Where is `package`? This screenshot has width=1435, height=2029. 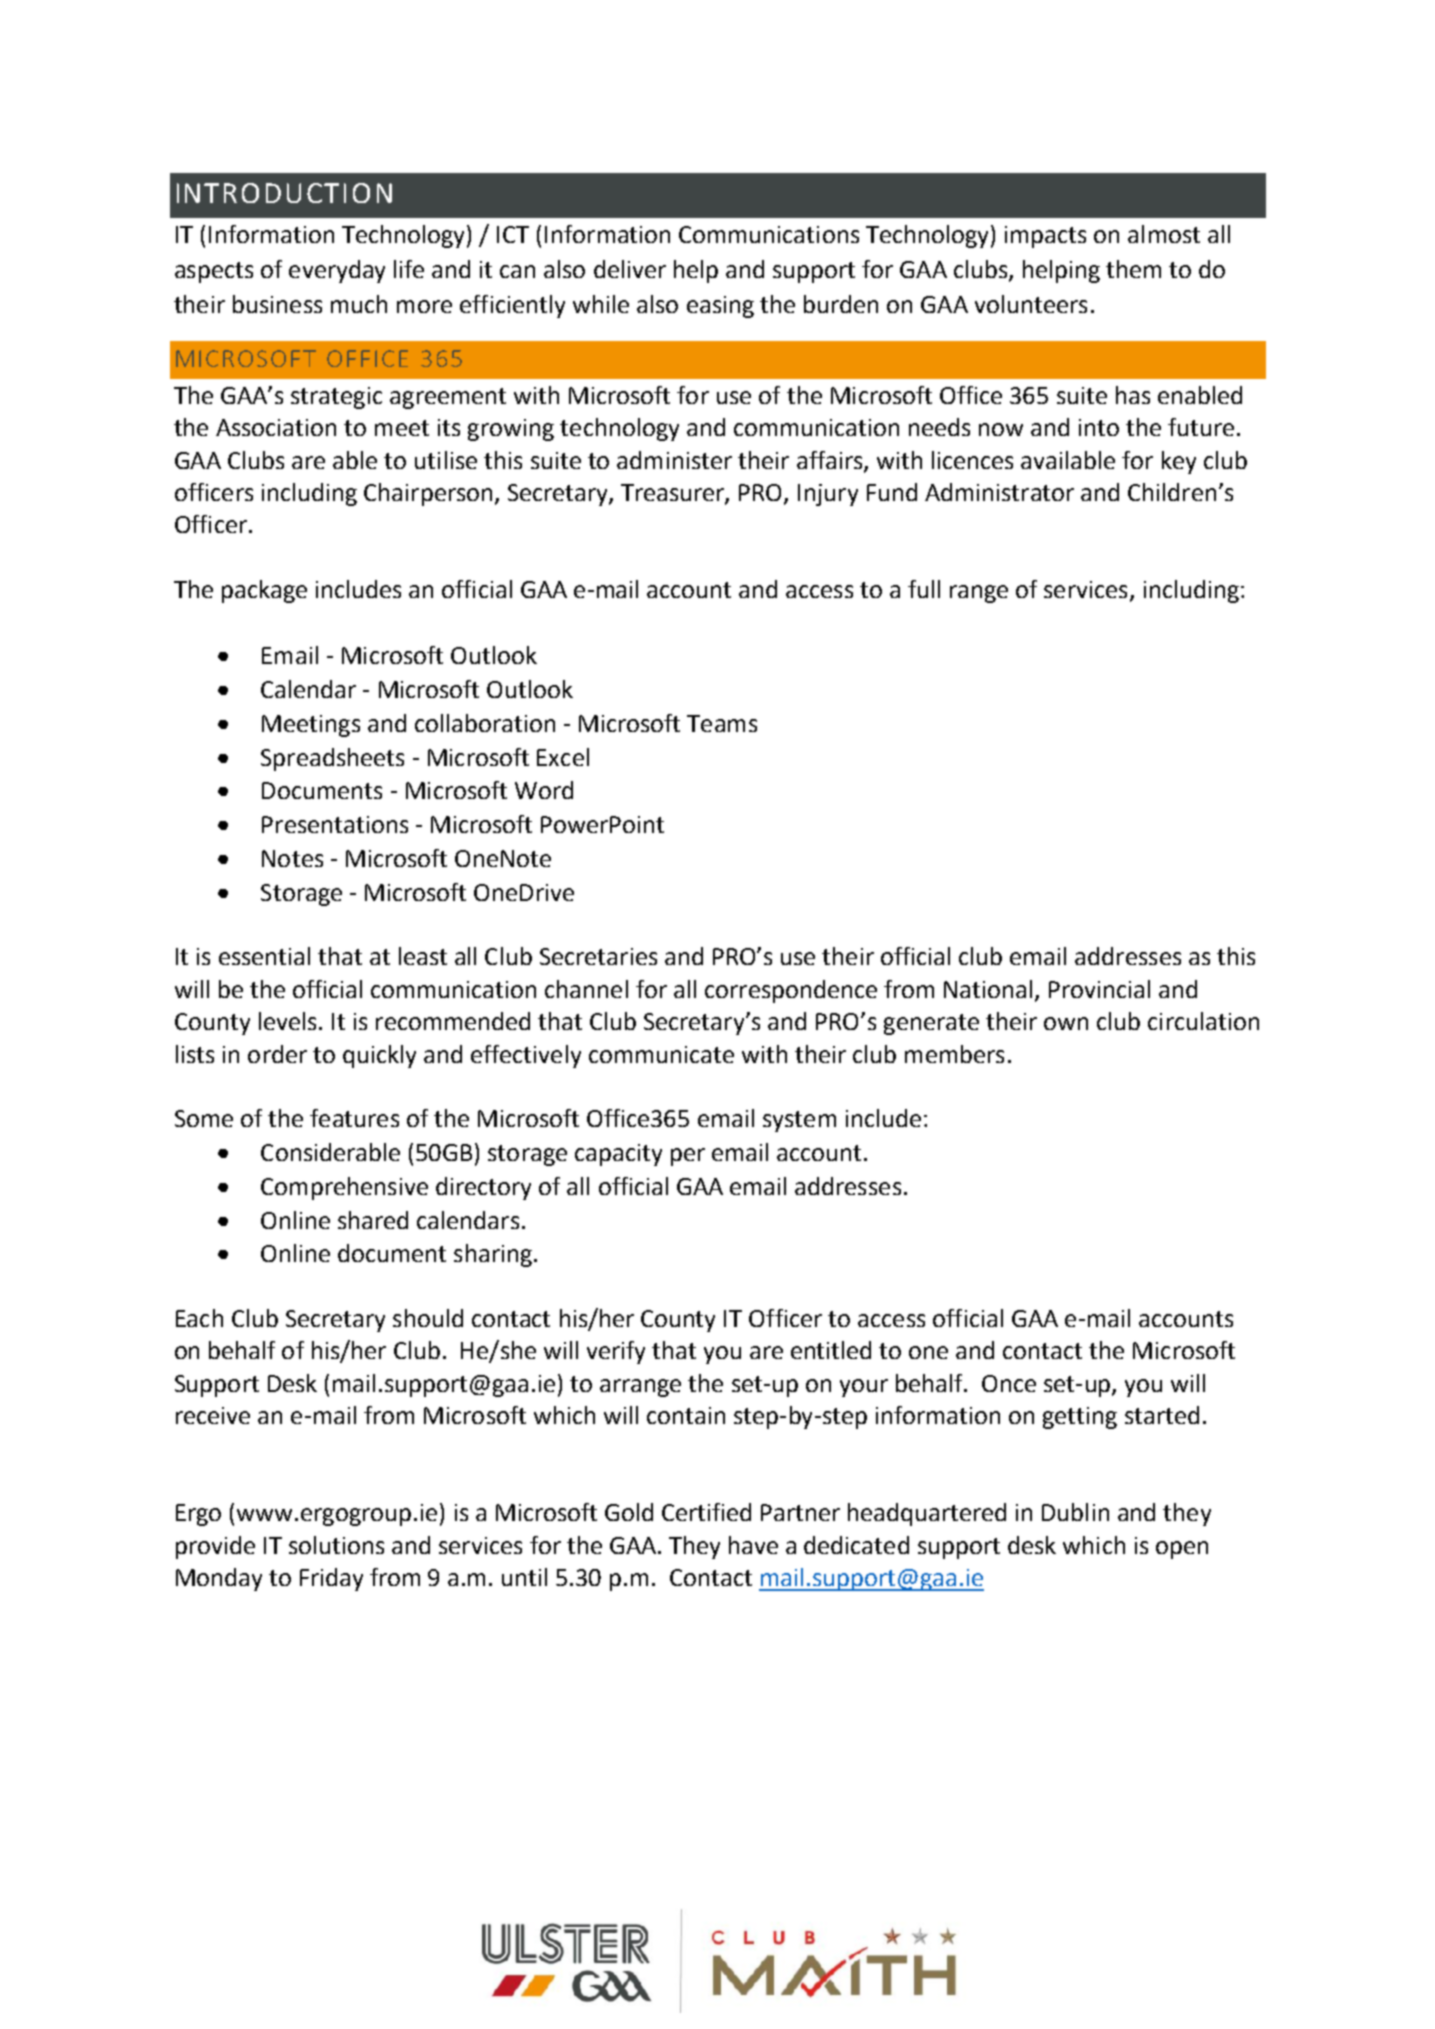 package is located at coordinates (264, 591).
